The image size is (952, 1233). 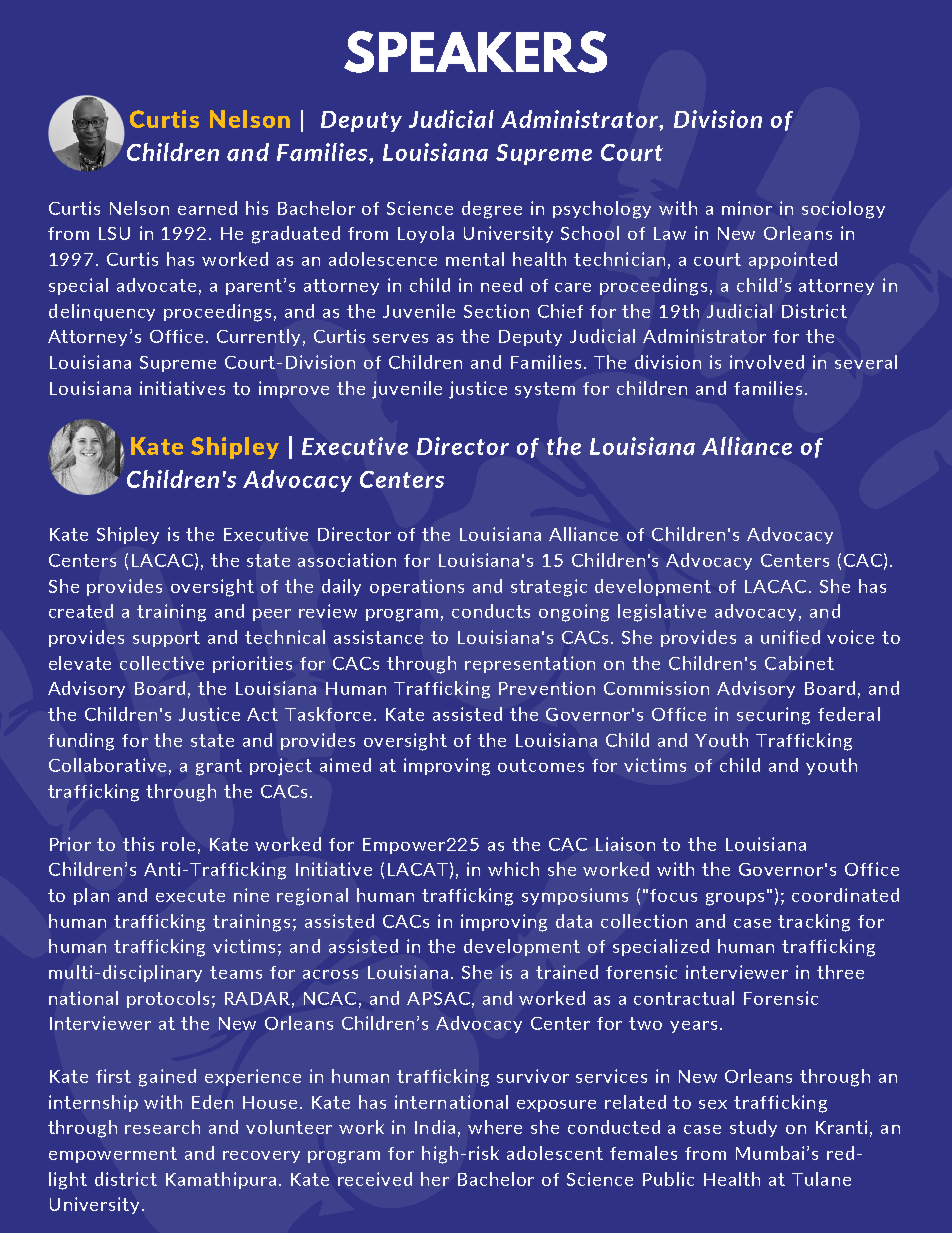 I want to click on where, so click(x=495, y=1127).
